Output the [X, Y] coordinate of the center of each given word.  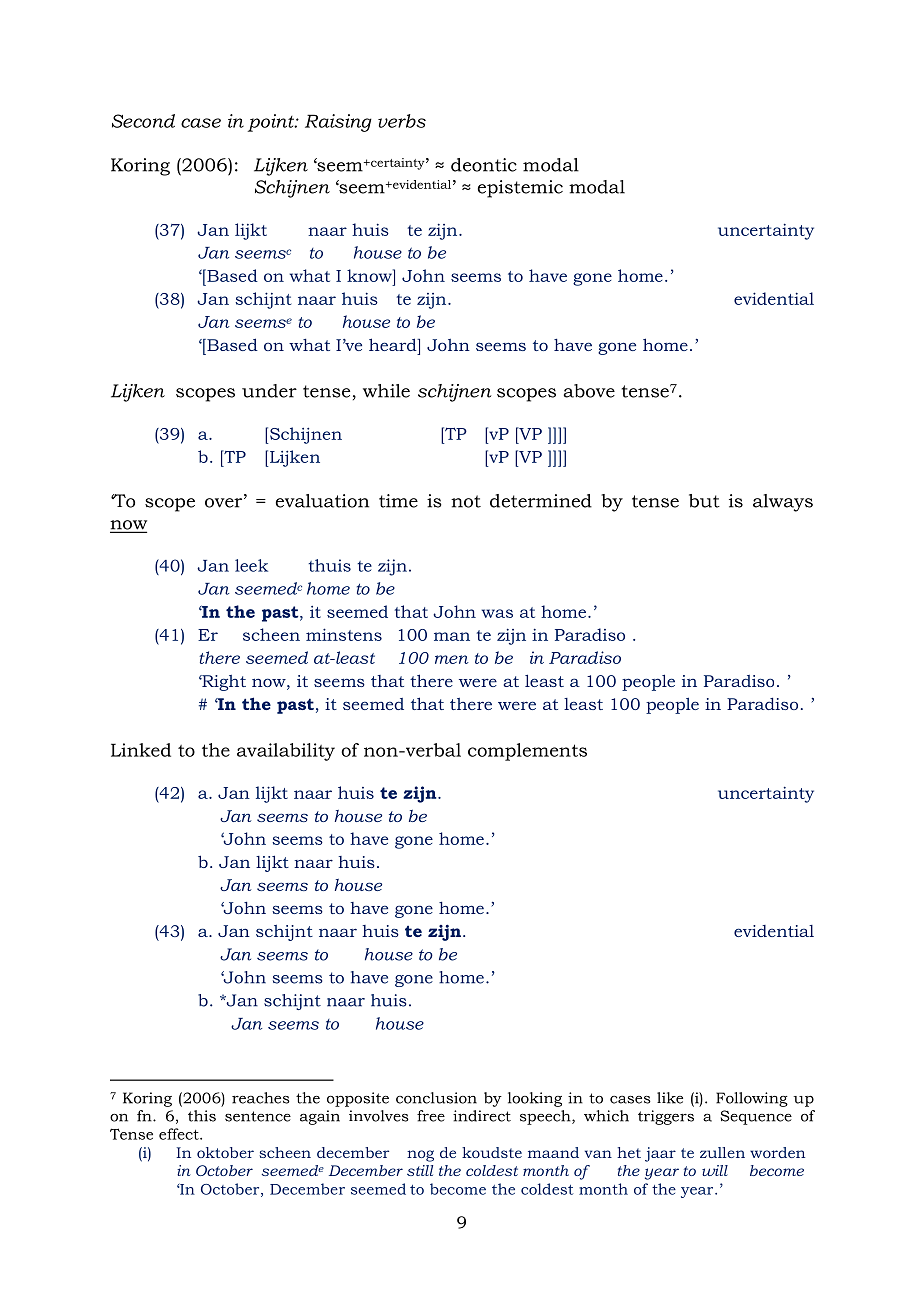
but [704, 501]
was [497, 613]
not [466, 501]
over [225, 503]
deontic [484, 165]
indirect [482, 1116]
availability [286, 752]
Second [143, 121]
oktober [225, 1152]
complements [527, 752]
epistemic [520, 189]
